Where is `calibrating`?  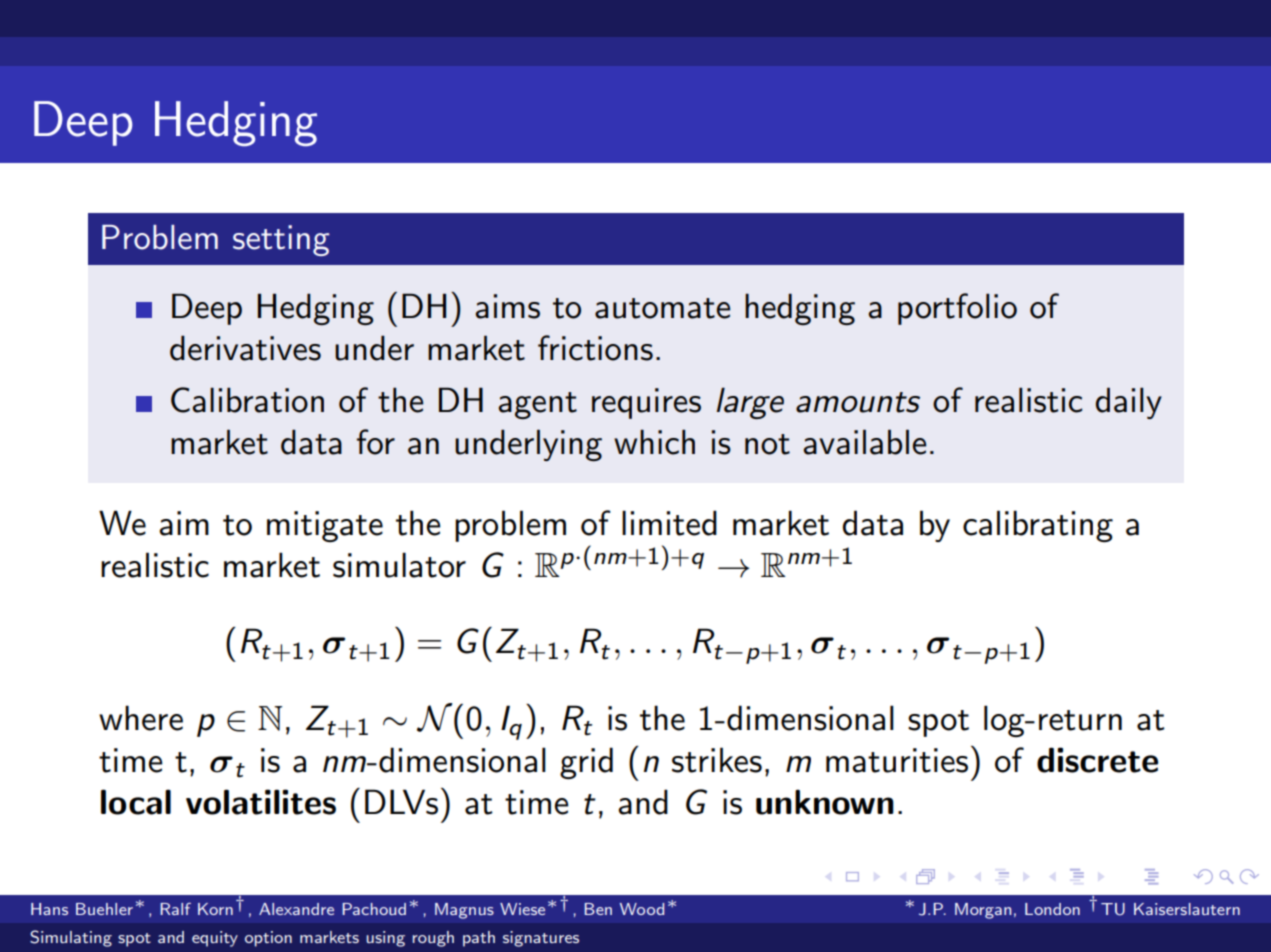
calibrating is located at coordinates (1038, 526).
